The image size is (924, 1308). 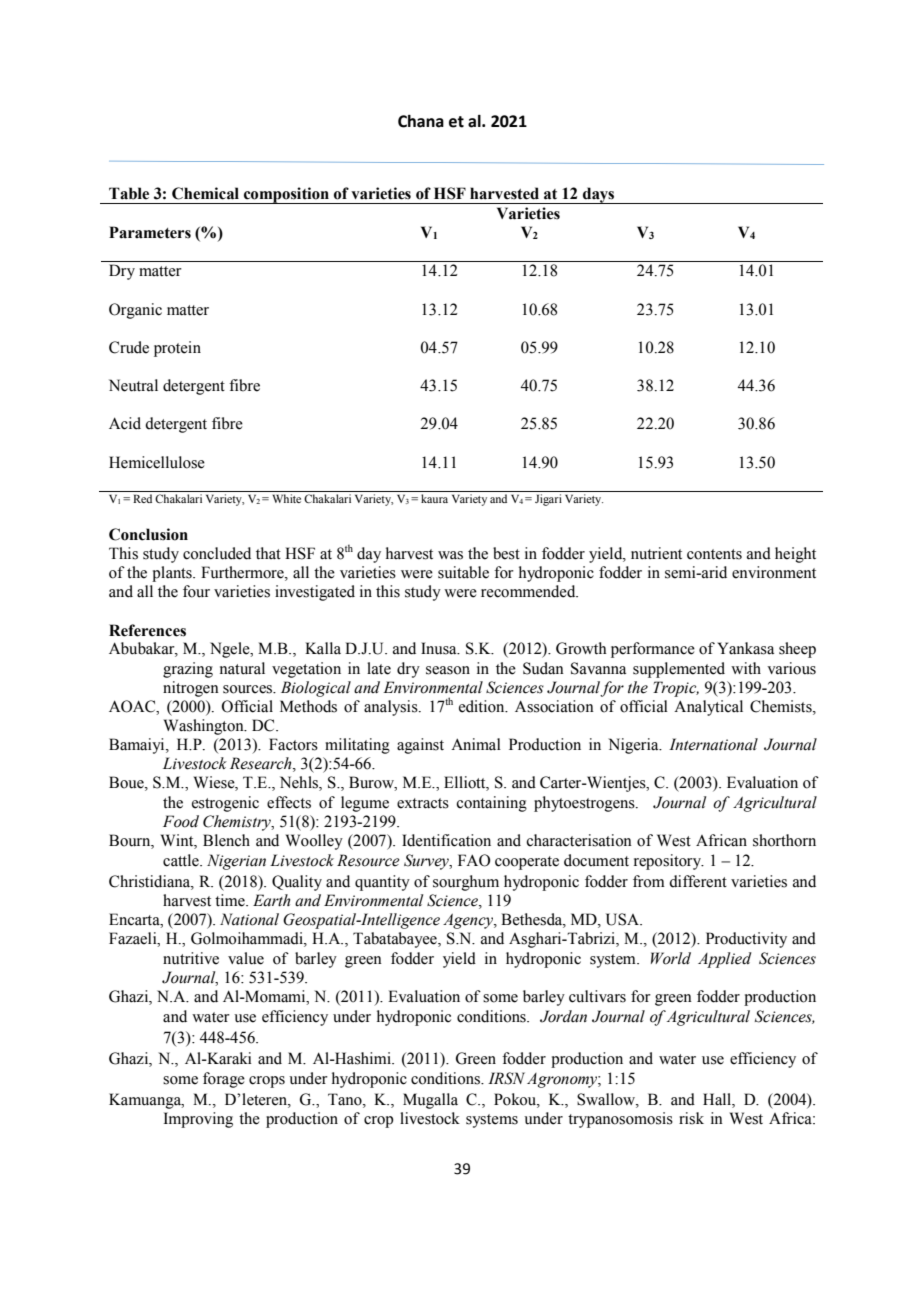 What do you see at coordinates (448, 670) in the screenshot?
I see `season` at bounding box center [448, 670].
